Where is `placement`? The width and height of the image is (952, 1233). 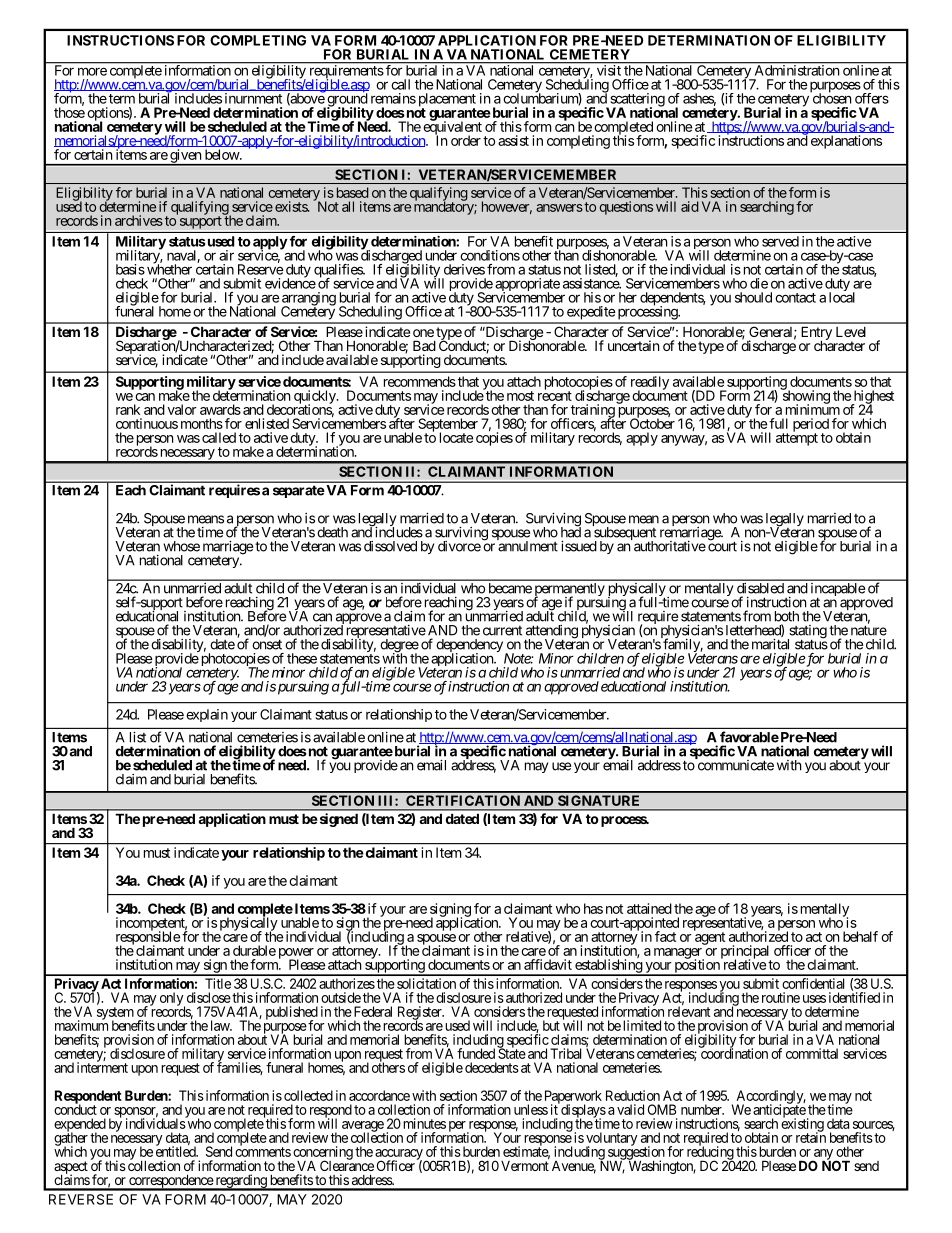
placement is located at coordinates (447, 101).
